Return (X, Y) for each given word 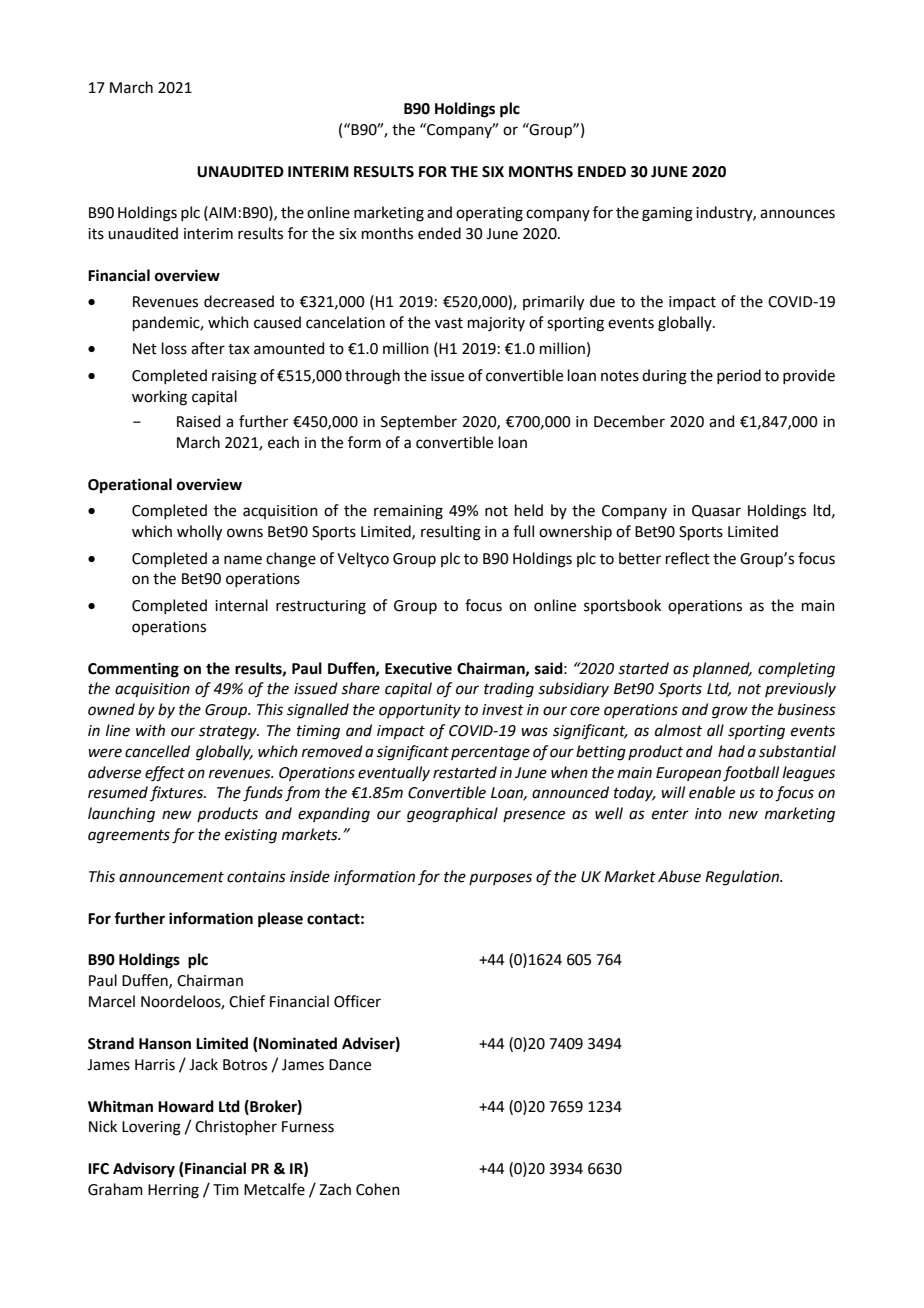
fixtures (177, 793)
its (96, 234)
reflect (688, 558)
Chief (247, 1001)
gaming (667, 214)
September (419, 422)
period (739, 376)
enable (712, 792)
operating (489, 214)
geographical (452, 815)
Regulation (743, 878)
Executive (418, 668)
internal (241, 605)
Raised (199, 421)
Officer (357, 1001)
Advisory (144, 1170)
